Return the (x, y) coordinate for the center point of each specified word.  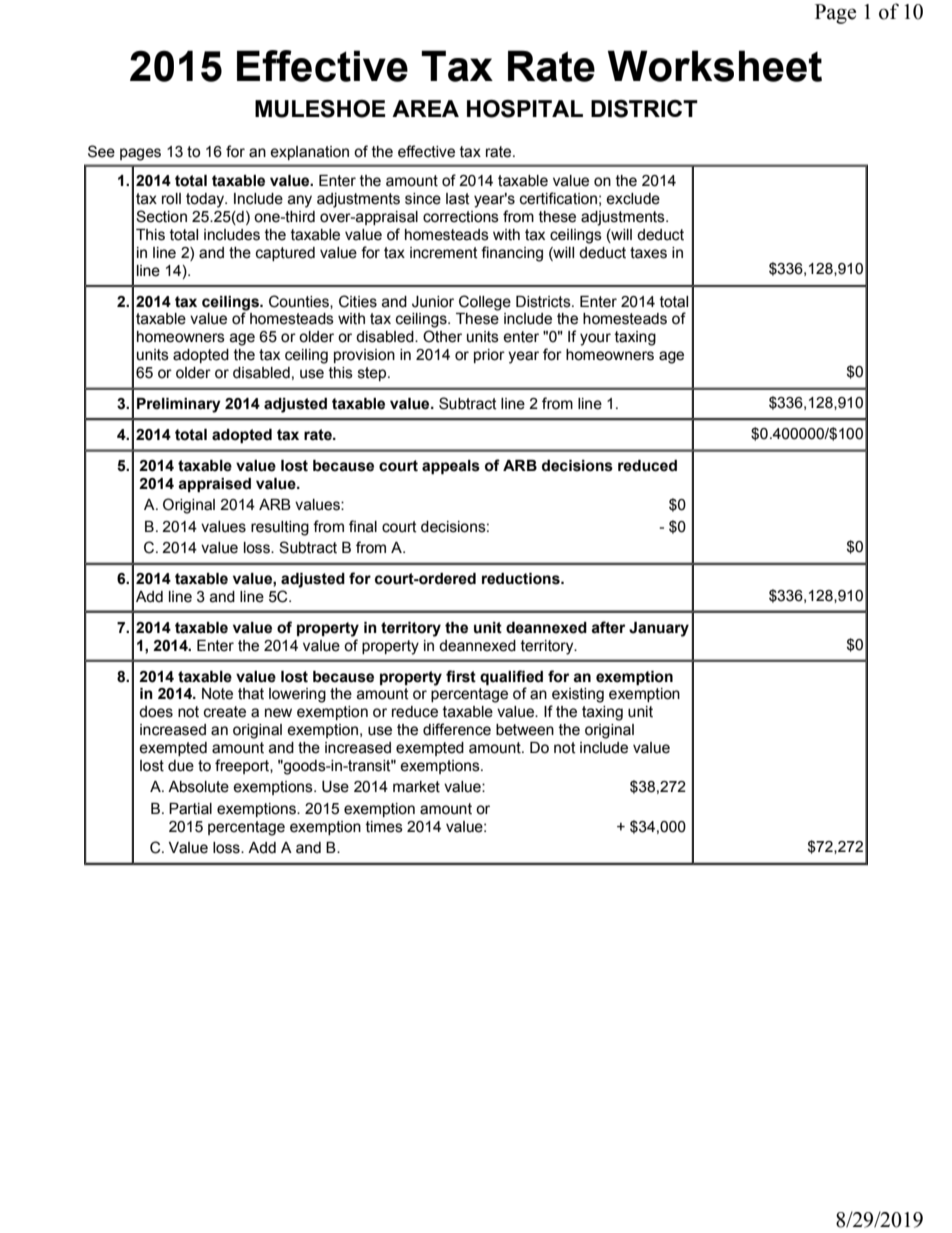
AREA (425, 108)
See (101, 151)
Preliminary (179, 405)
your (595, 339)
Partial (190, 809)
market (416, 787)
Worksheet (715, 66)
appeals (451, 467)
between (525, 730)
